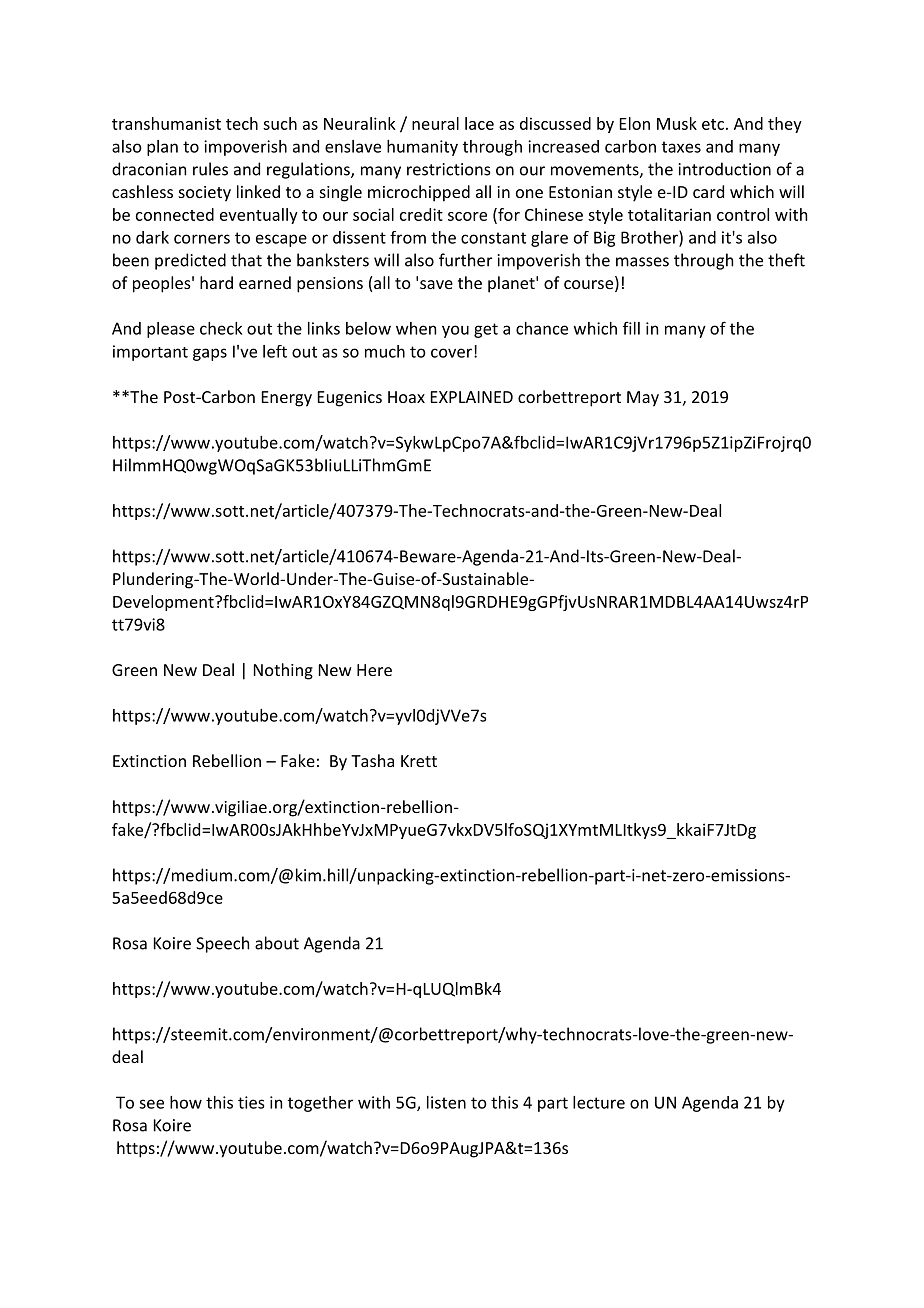  I want to click on listen, so click(446, 1102).
